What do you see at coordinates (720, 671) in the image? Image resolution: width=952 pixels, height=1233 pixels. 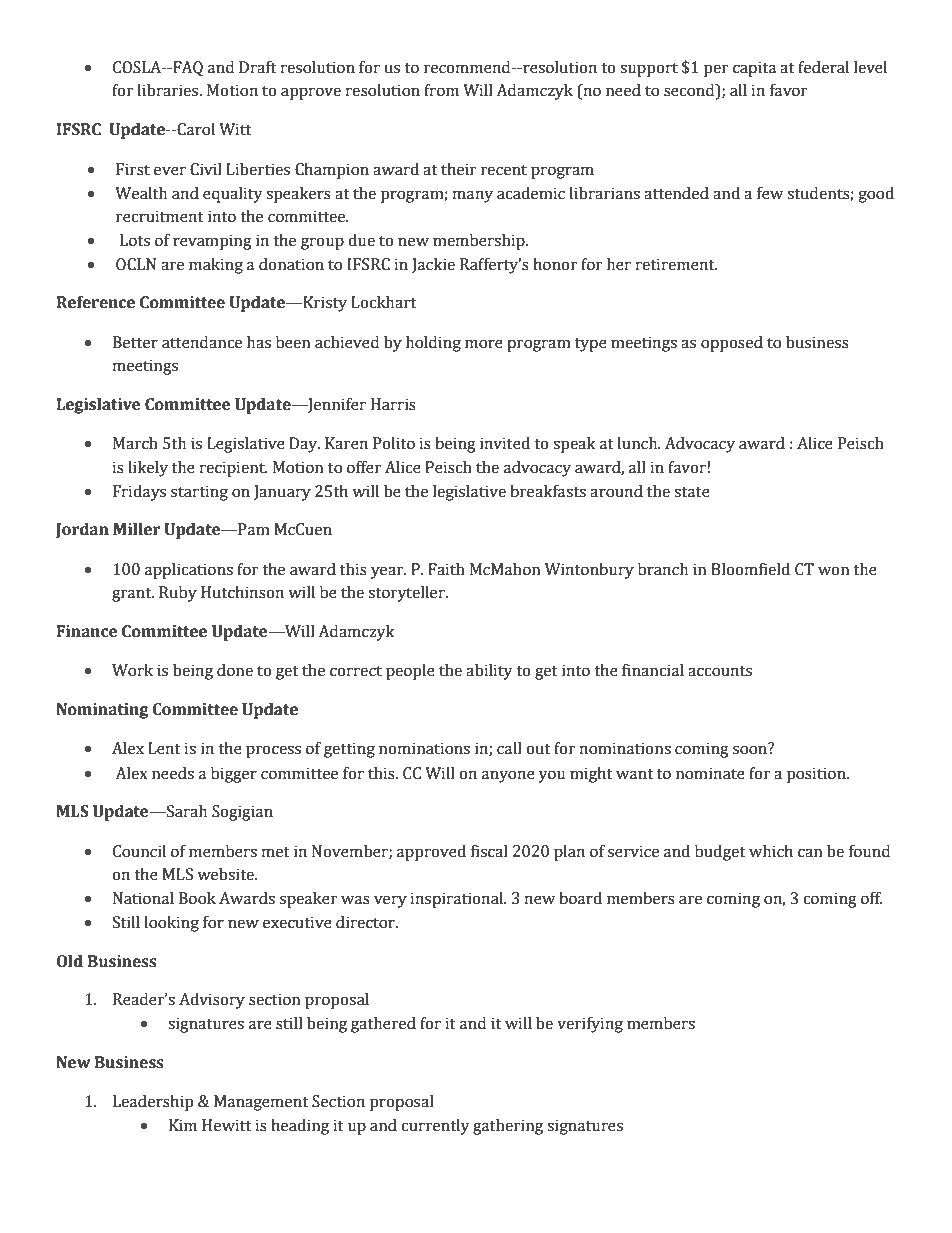 I see `accounts` at bounding box center [720, 671].
